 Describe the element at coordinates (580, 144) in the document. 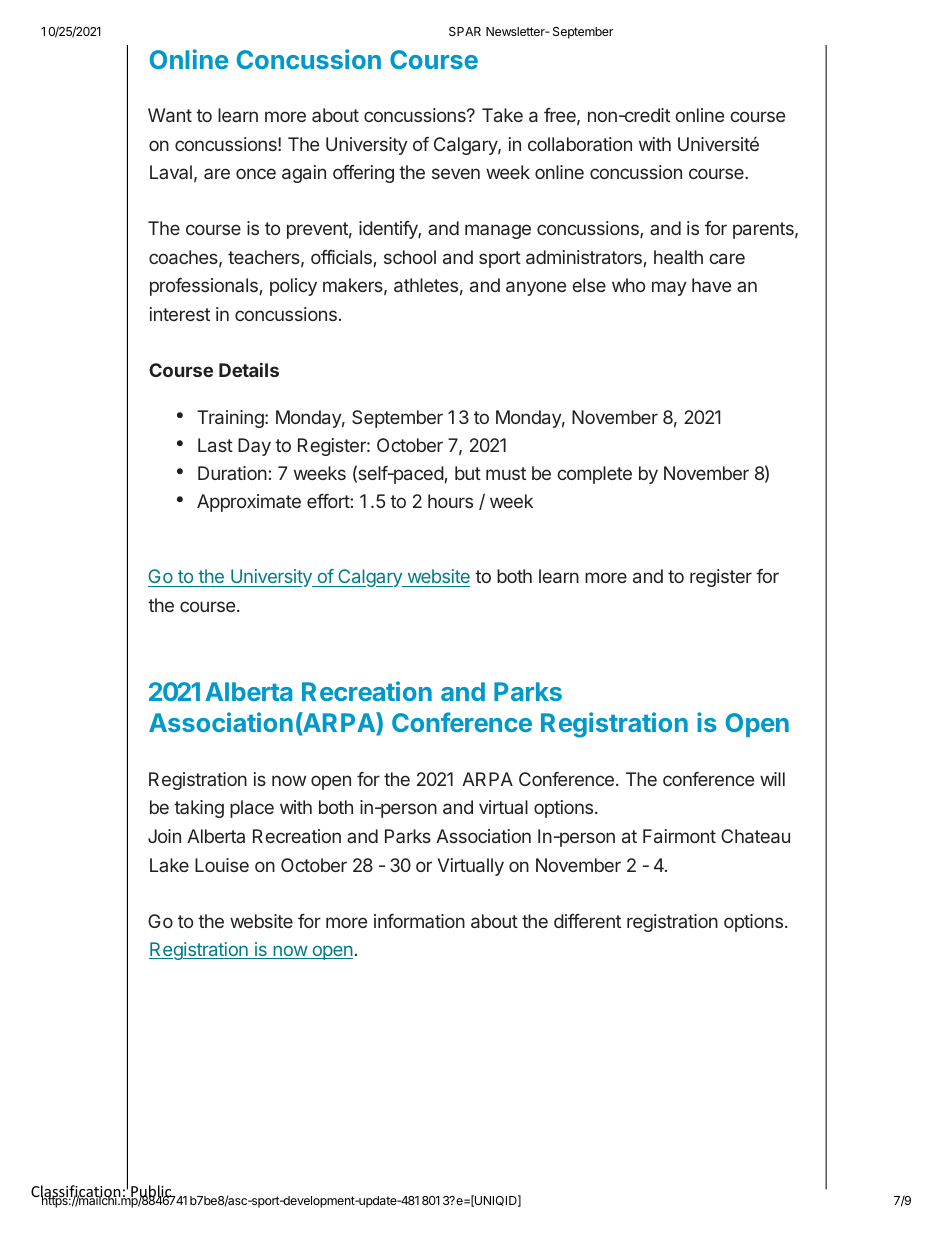

I see `collaboration` at that location.
